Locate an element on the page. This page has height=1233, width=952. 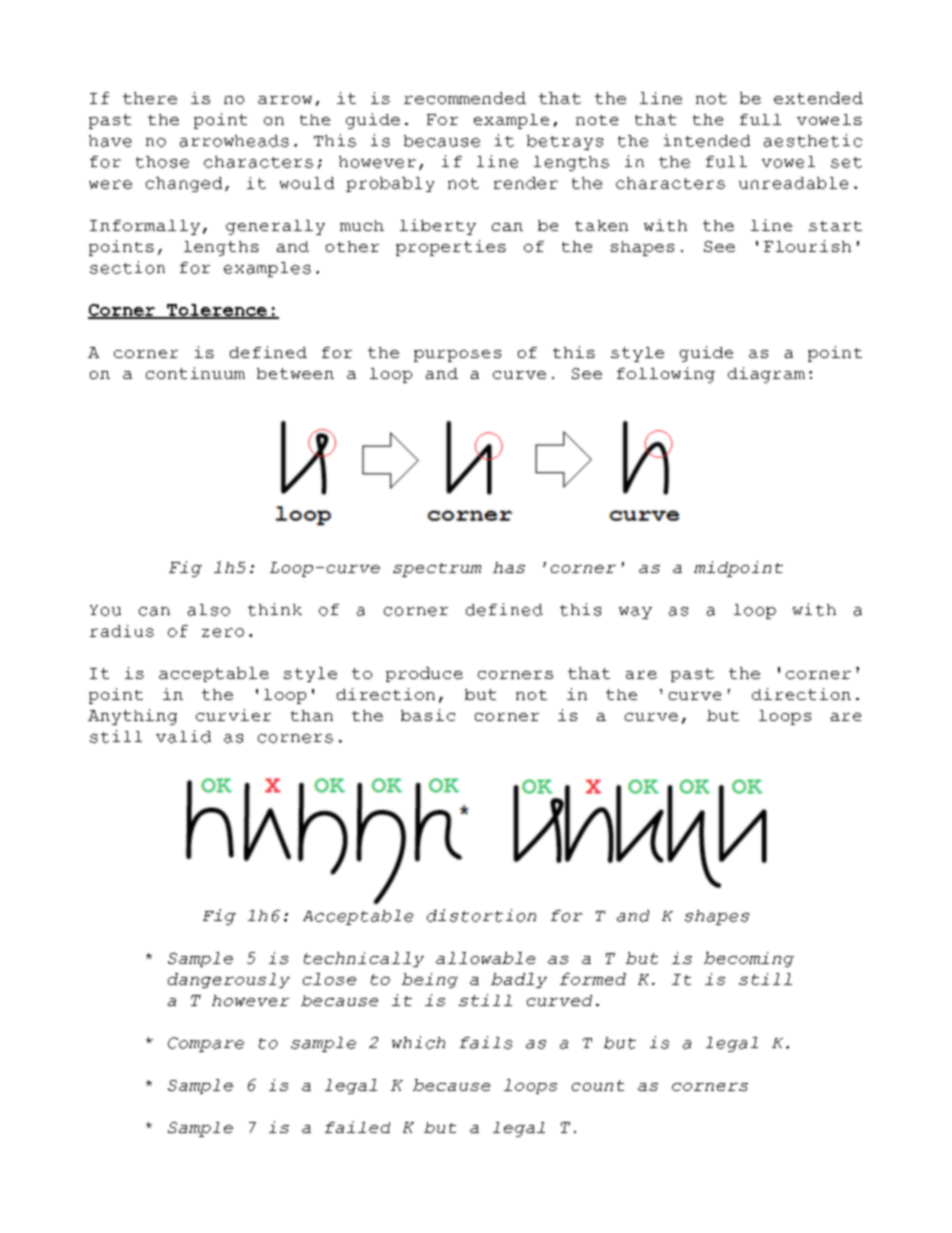
recommended is located at coordinates (465, 98).
